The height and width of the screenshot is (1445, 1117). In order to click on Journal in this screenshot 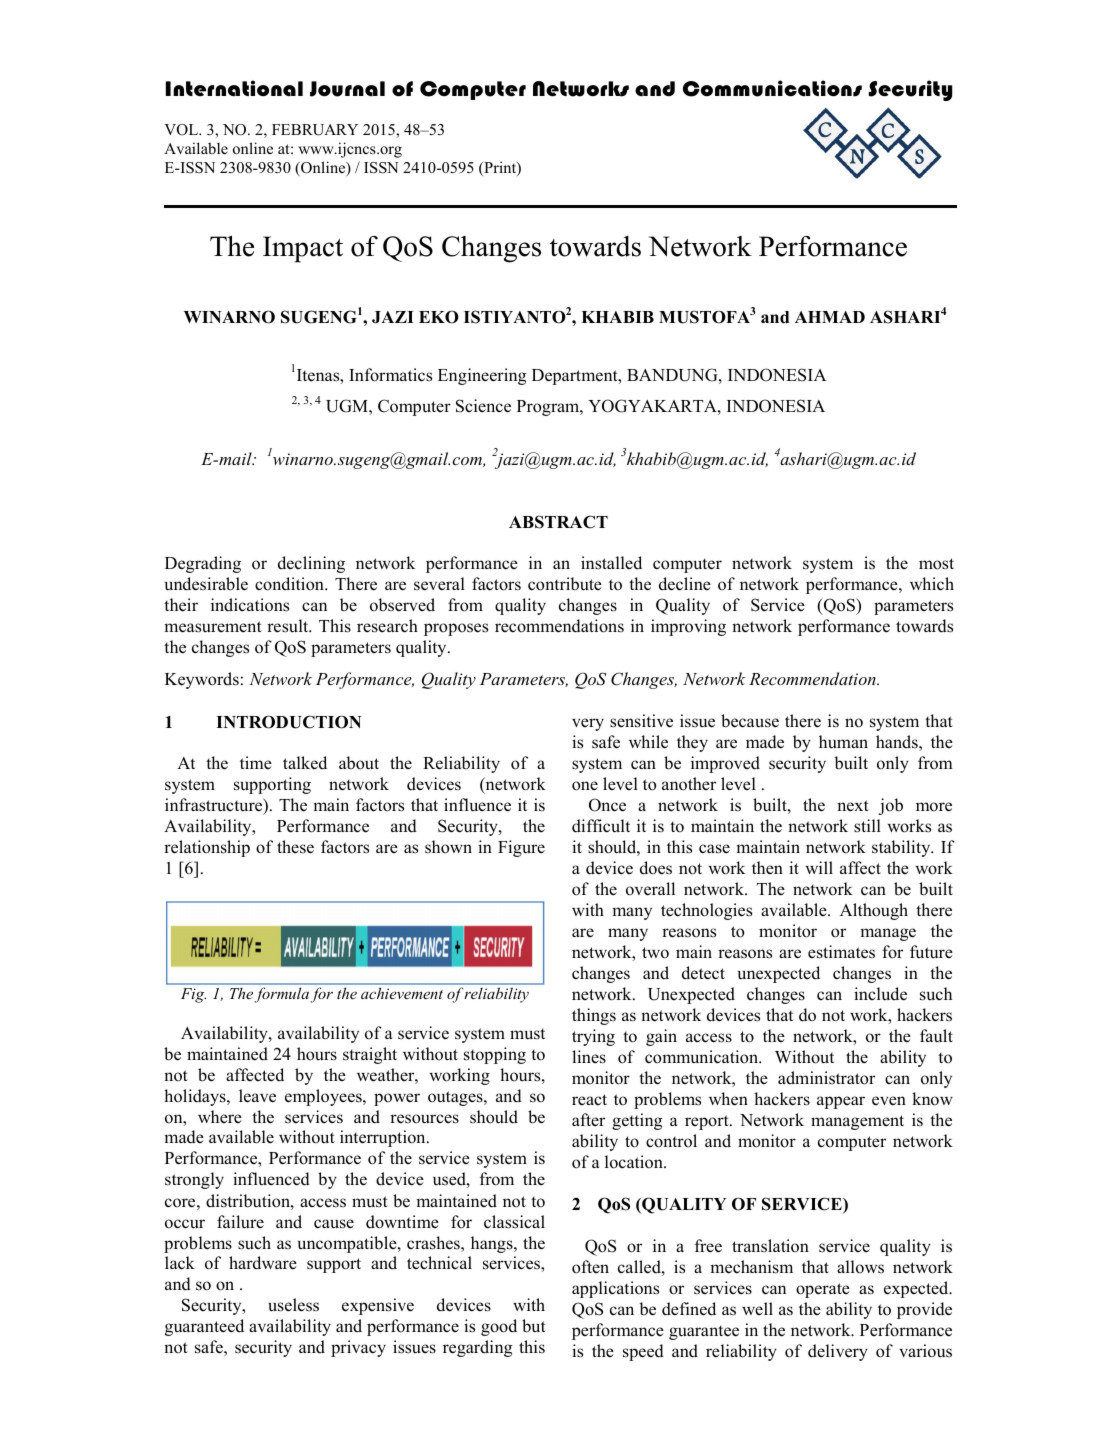, I will do `click(347, 89)`.
